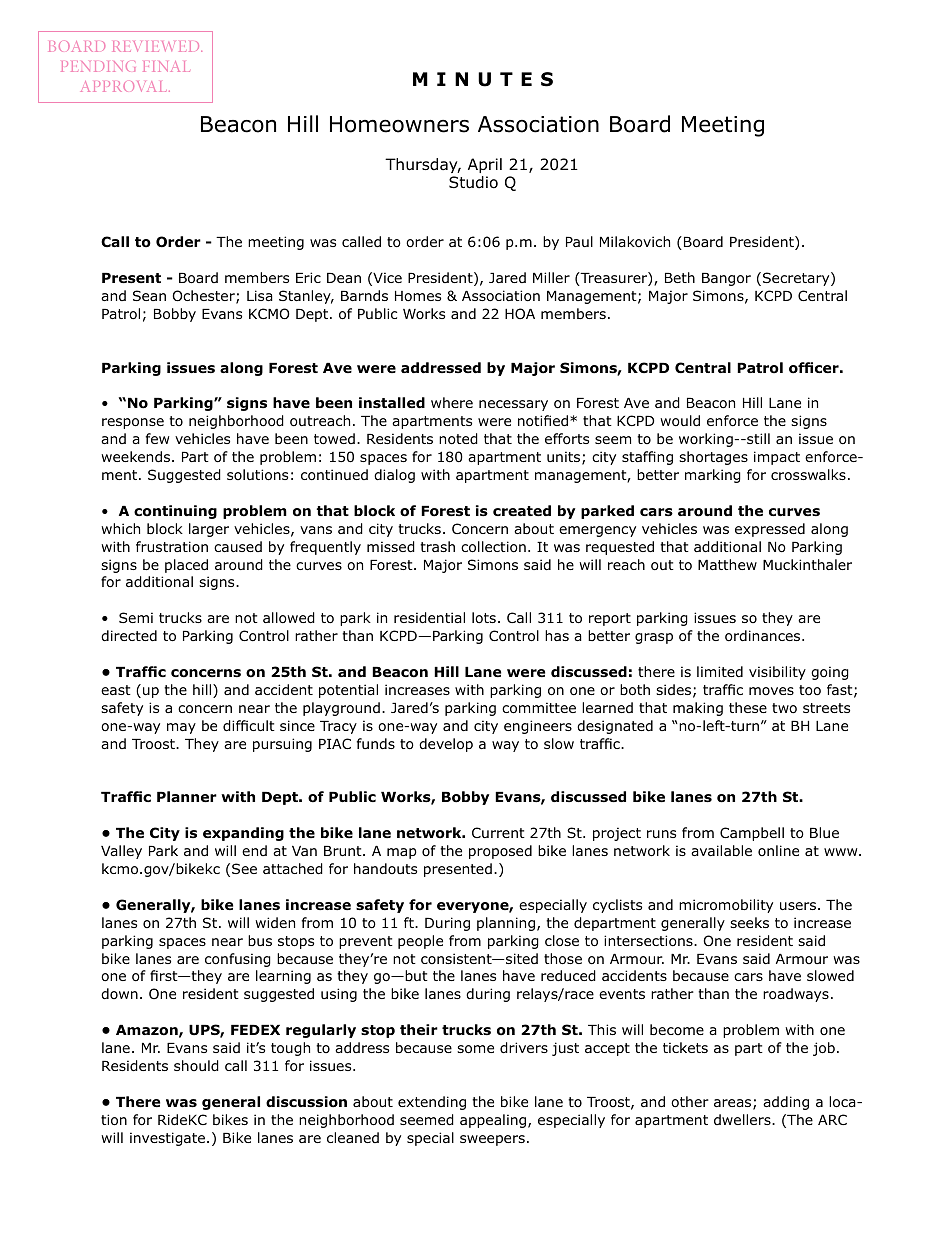 The image size is (952, 1233). What do you see at coordinates (169, 1139) in the screenshot?
I see `investigate` at bounding box center [169, 1139].
